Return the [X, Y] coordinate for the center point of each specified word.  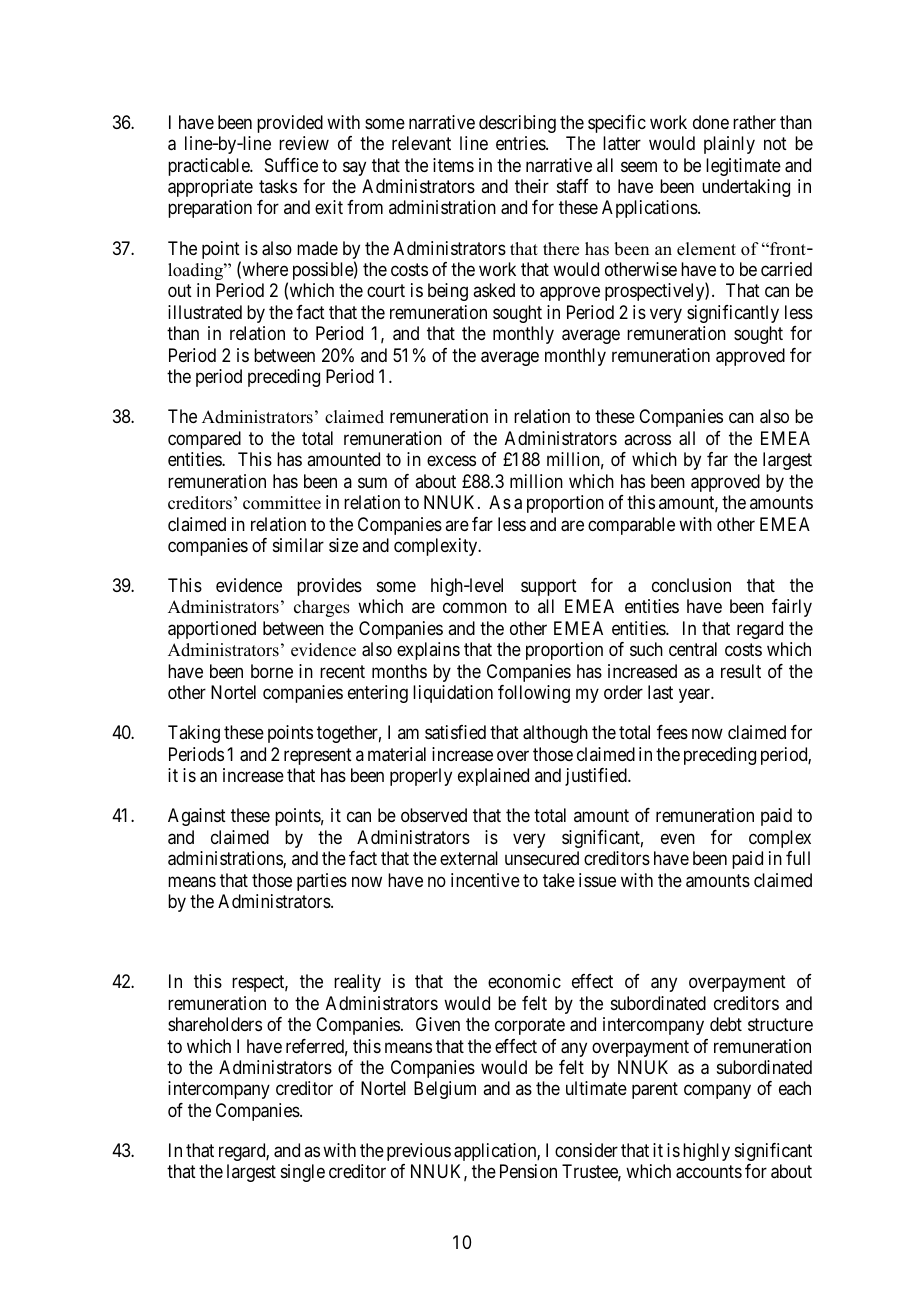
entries [521, 143]
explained [493, 777]
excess [451, 461]
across [647, 439]
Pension [528, 1171]
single [303, 1173]
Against [197, 817]
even [678, 838]
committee [282, 503]
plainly [729, 145]
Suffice [291, 165]
